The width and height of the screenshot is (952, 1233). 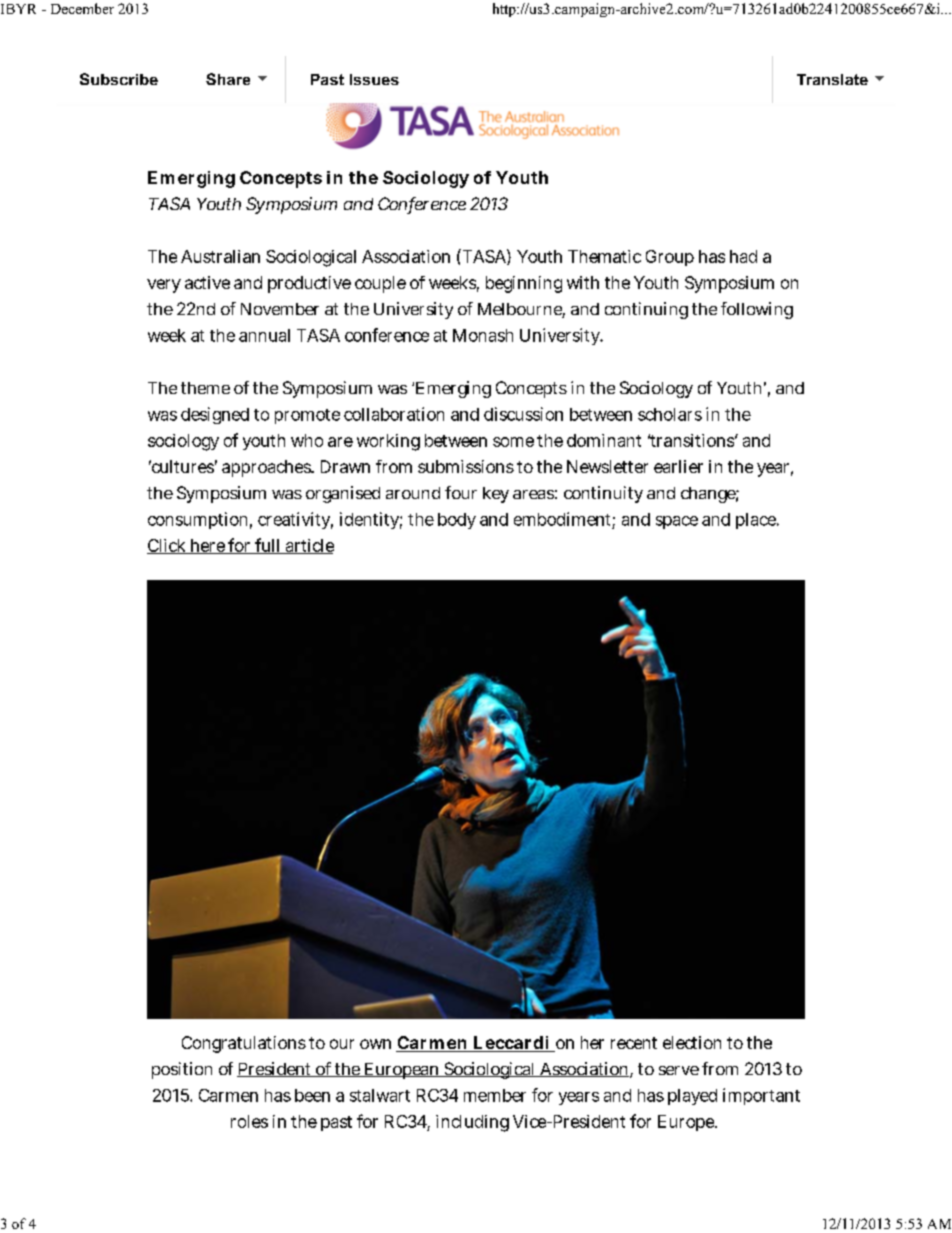 What do you see at coordinates (832, 79) in the screenshot?
I see `Translate` at bounding box center [832, 79].
